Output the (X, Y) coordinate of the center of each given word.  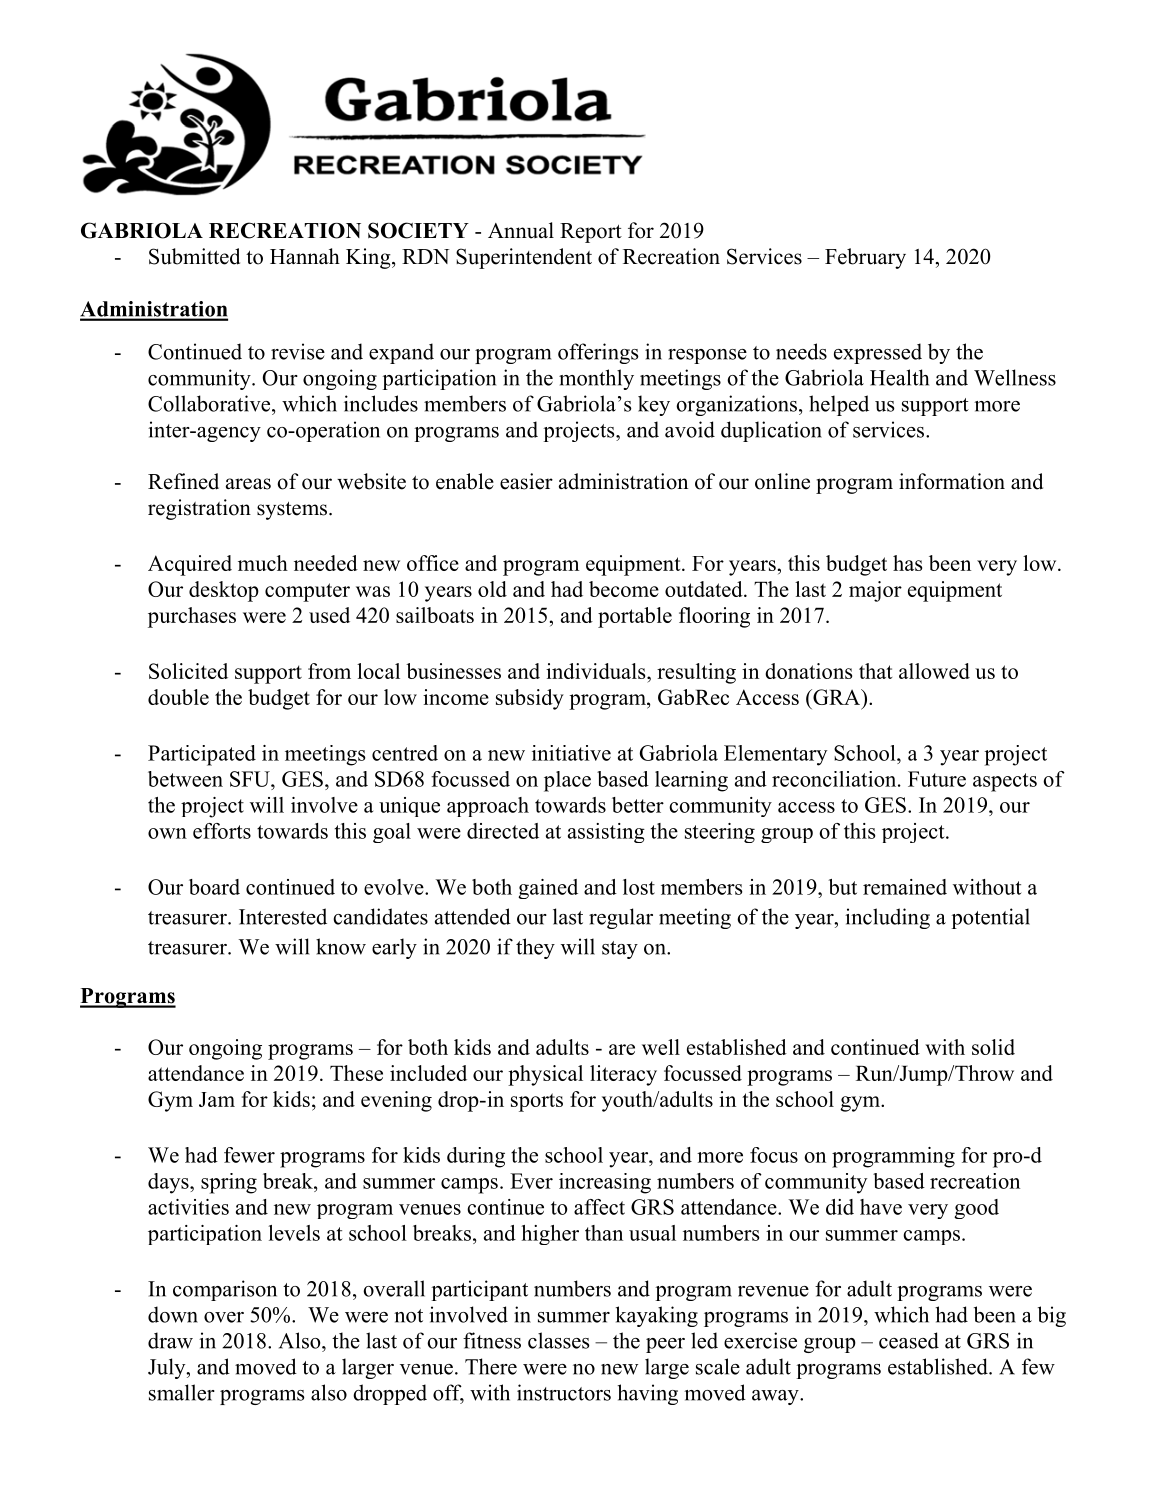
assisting (606, 833)
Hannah (305, 256)
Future (937, 779)
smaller (182, 1392)
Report (591, 233)
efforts (222, 831)
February (865, 258)
